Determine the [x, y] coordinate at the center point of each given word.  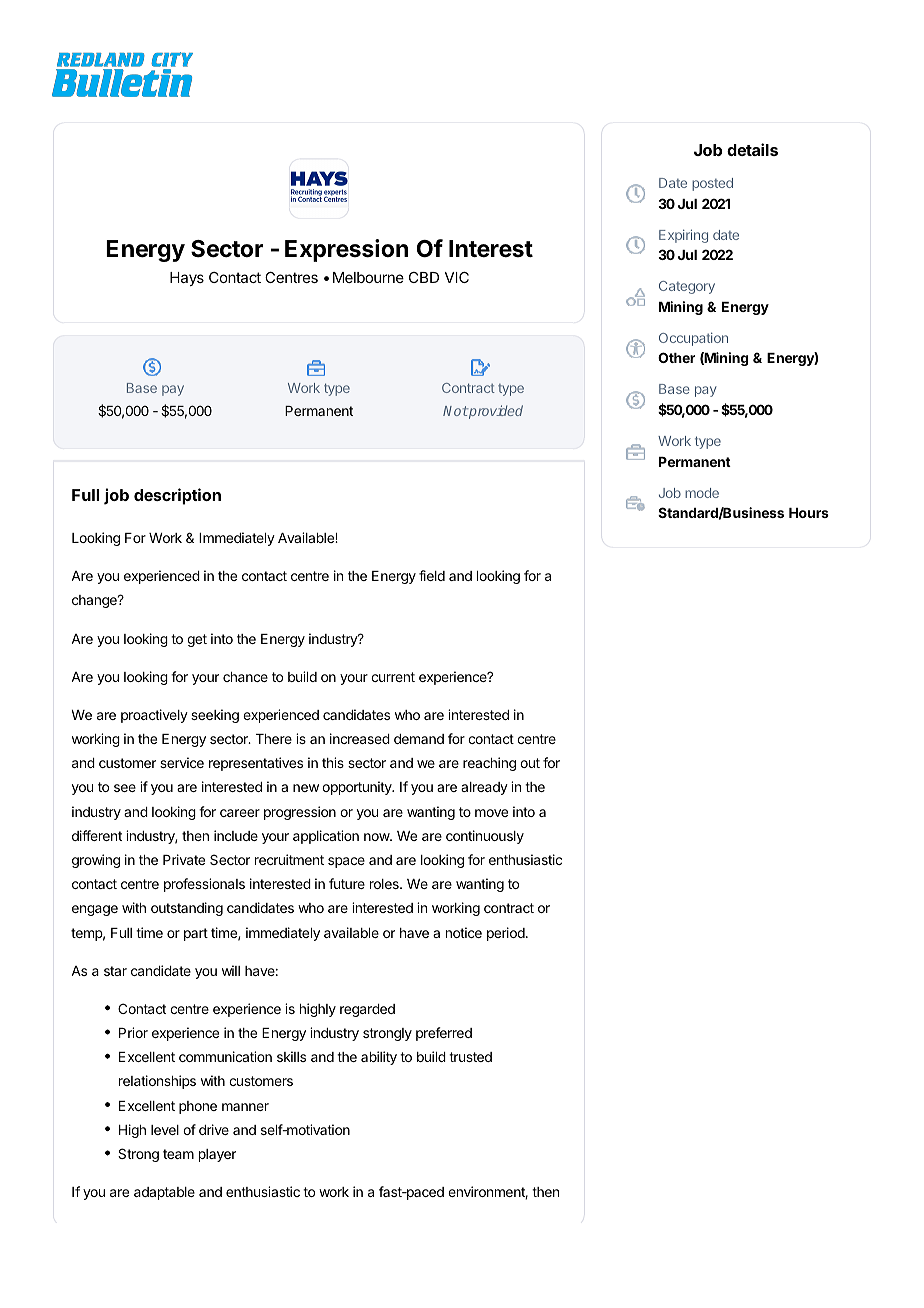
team [178, 1154]
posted [712, 184]
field [432, 575]
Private [184, 859]
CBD [424, 277]
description [177, 496]
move [491, 813]
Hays [187, 279]
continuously [485, 837]
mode [702, 493]
